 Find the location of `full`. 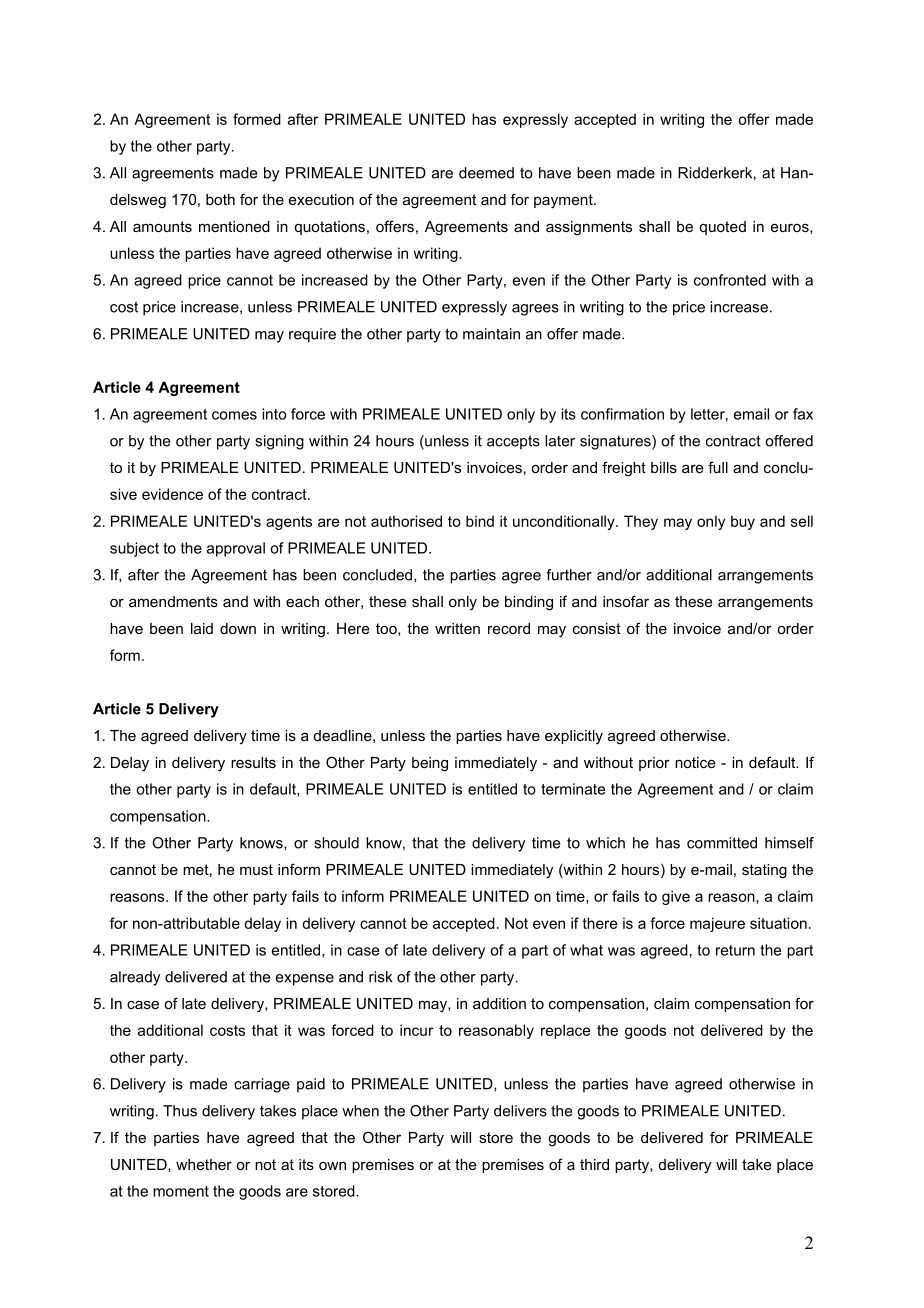

full is located at coordinates (718, 467).
